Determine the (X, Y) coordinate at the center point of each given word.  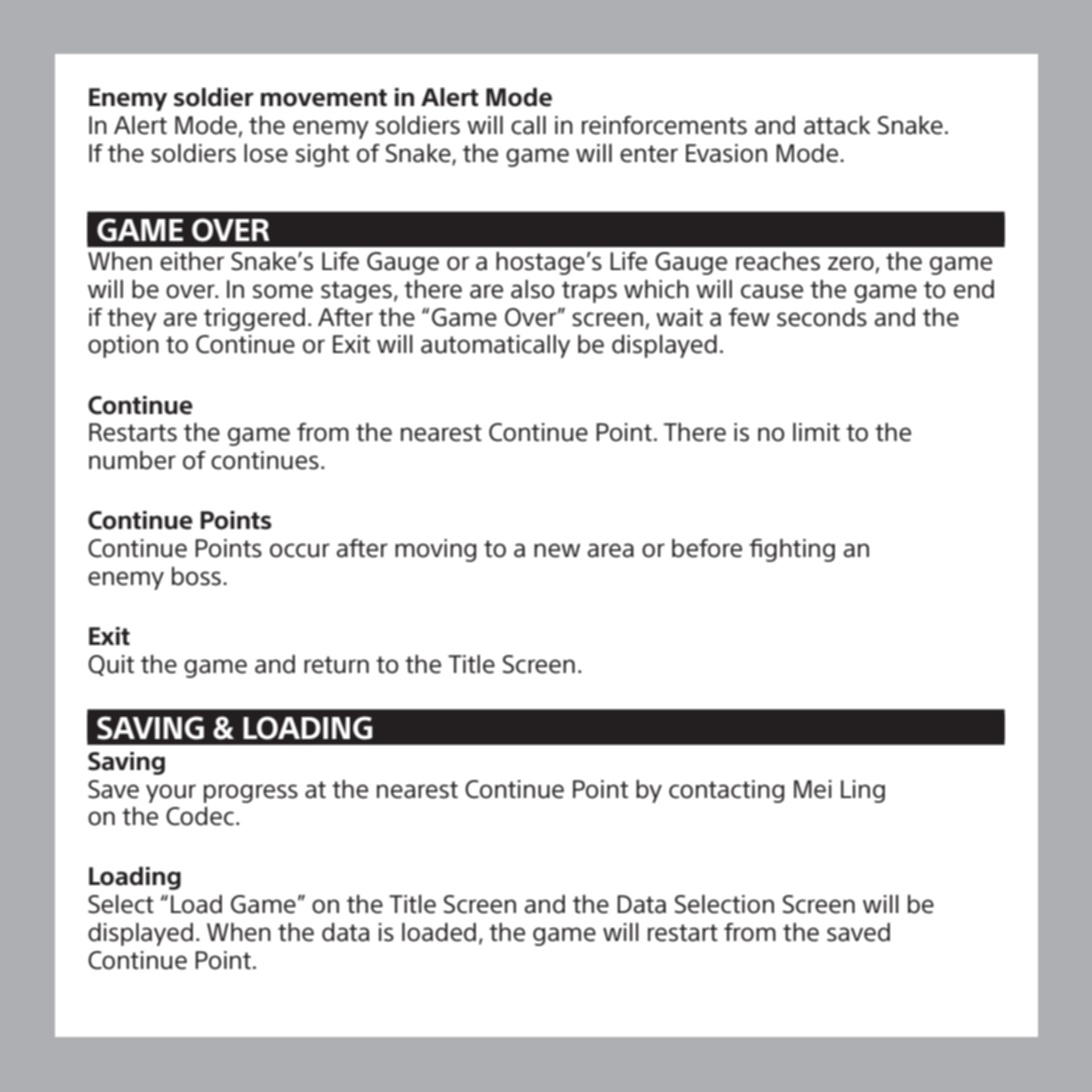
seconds (822, 317)
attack (837, 125)
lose (266, 153)
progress (251, 793)
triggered (254, 319)
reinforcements (664, 125)
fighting (792, 550)
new (557, 550)
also (533, 289)
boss (196, 576)
